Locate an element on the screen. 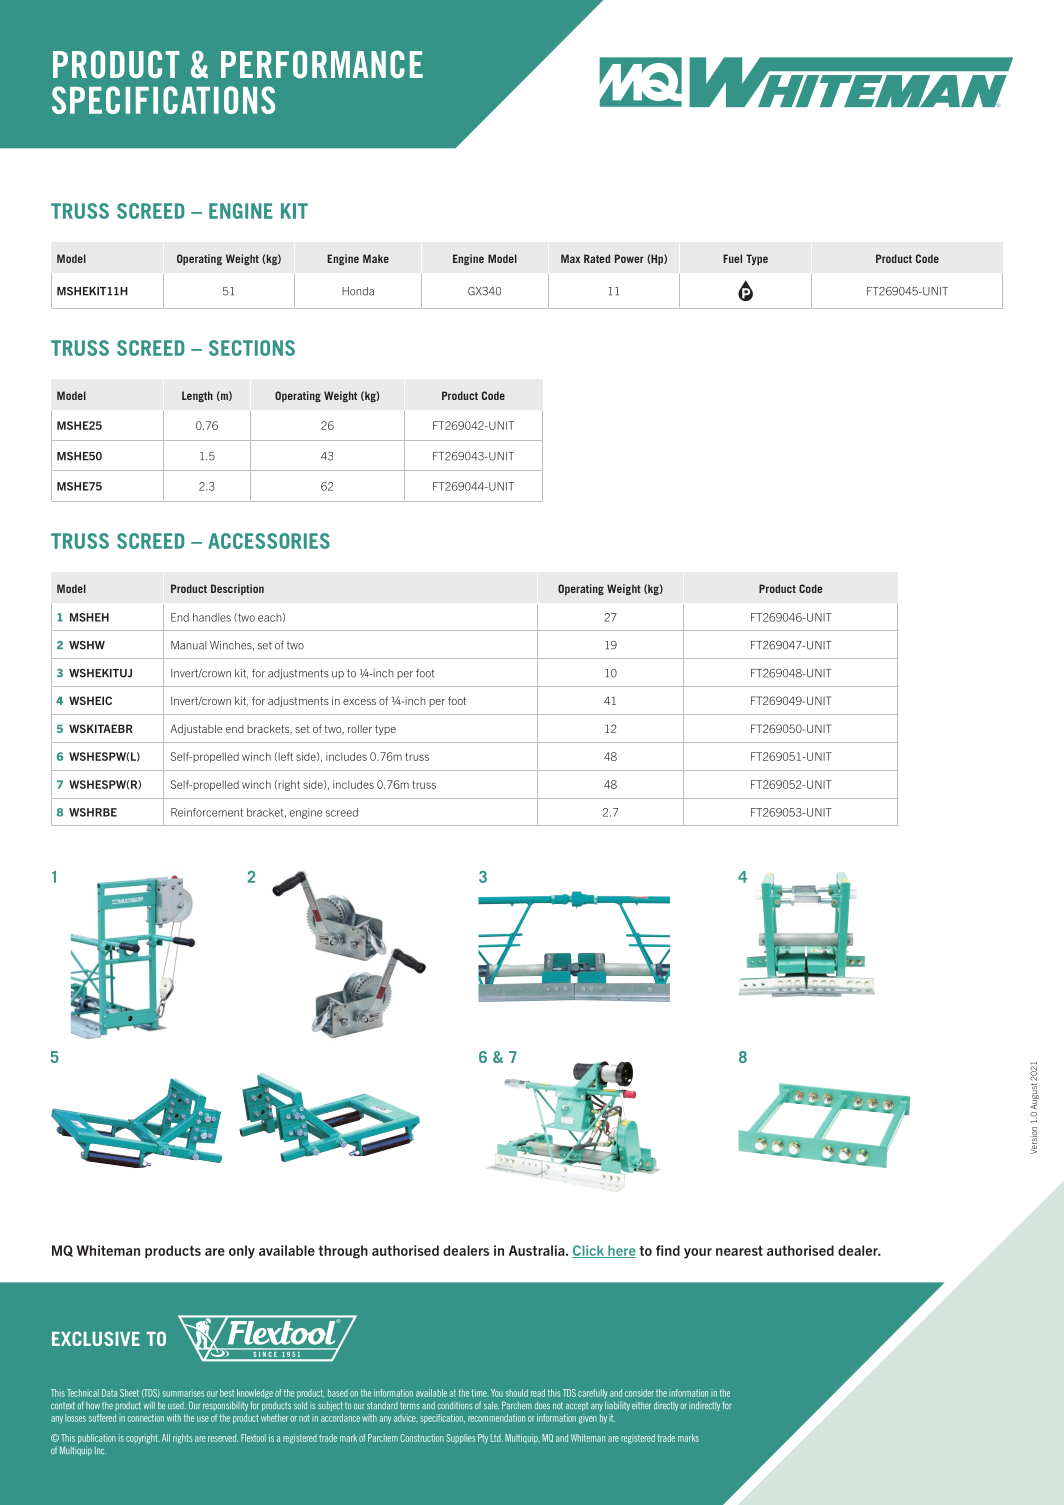  Make is located at coordinates (376, 258).
